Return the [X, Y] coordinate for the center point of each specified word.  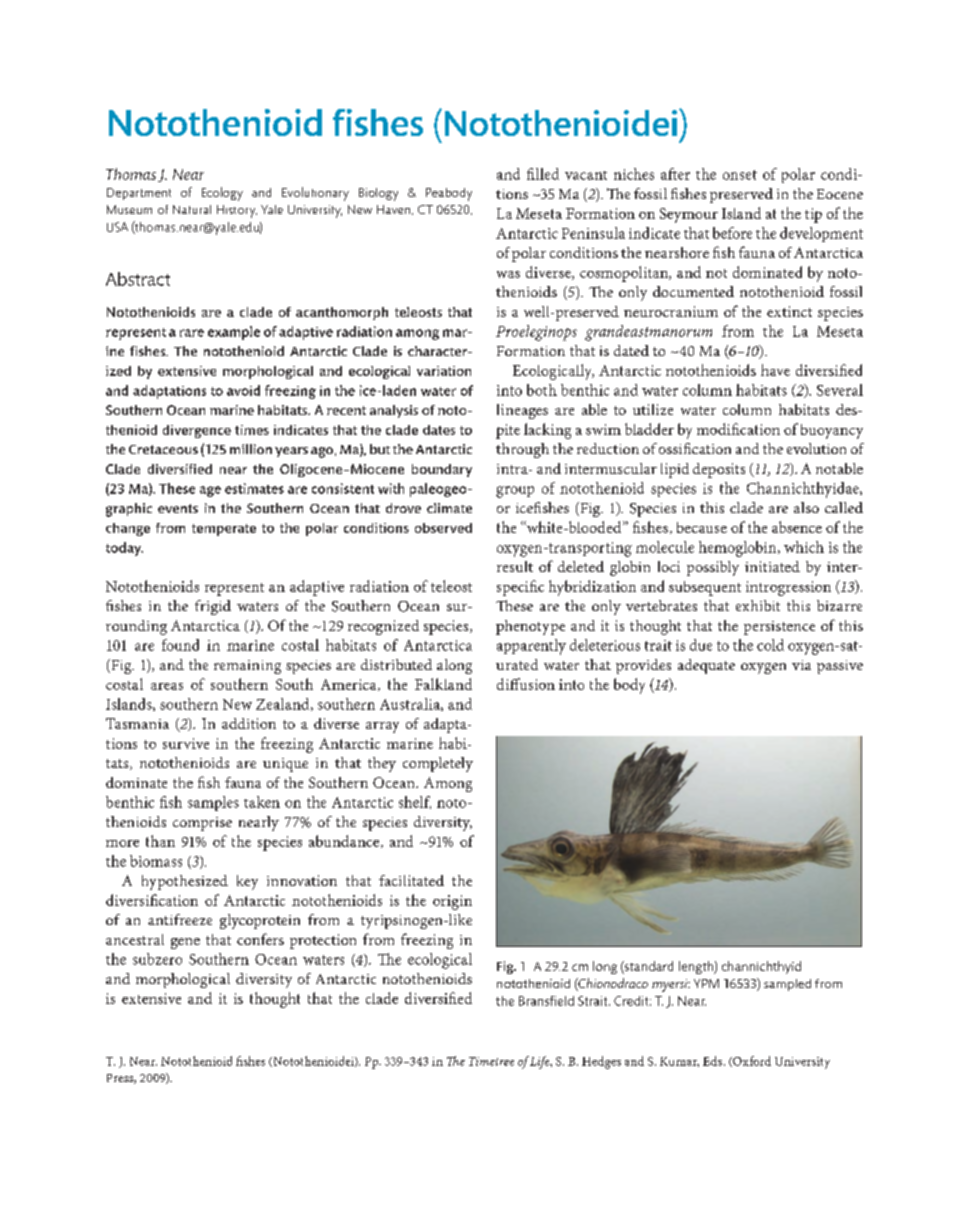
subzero [157, 959]
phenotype [530, 627]
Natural [192, 209]
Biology [378, 194]
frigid [213, 607]
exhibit [758, 605]
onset [740, 175]
